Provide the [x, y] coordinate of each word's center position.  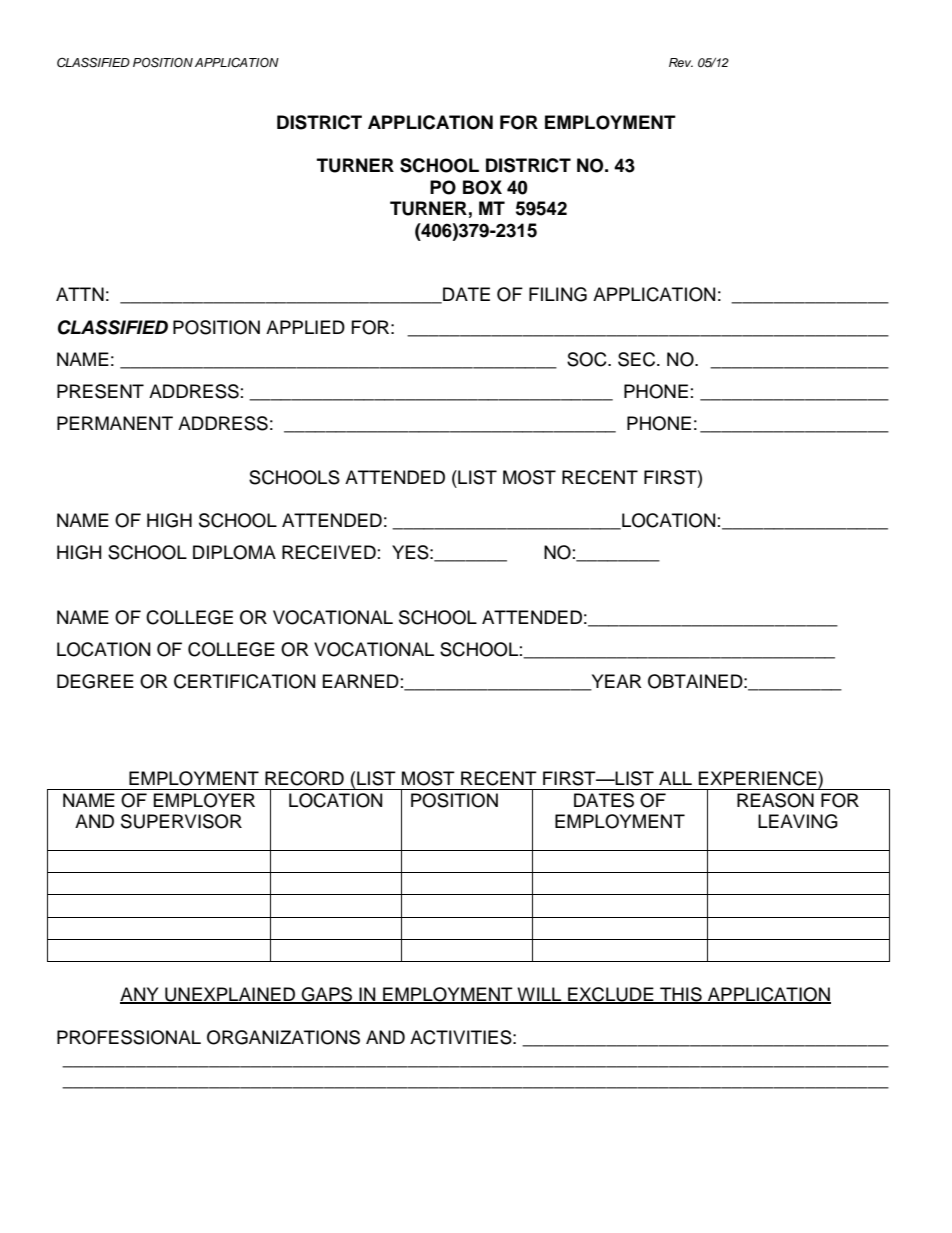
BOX [482, 187]
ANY [140, 995]
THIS [681, 995]
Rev [681, 62]
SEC [638, 359]
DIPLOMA [234, 552]
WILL [539, 995]
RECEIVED [329, 552]
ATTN [80, 294]
